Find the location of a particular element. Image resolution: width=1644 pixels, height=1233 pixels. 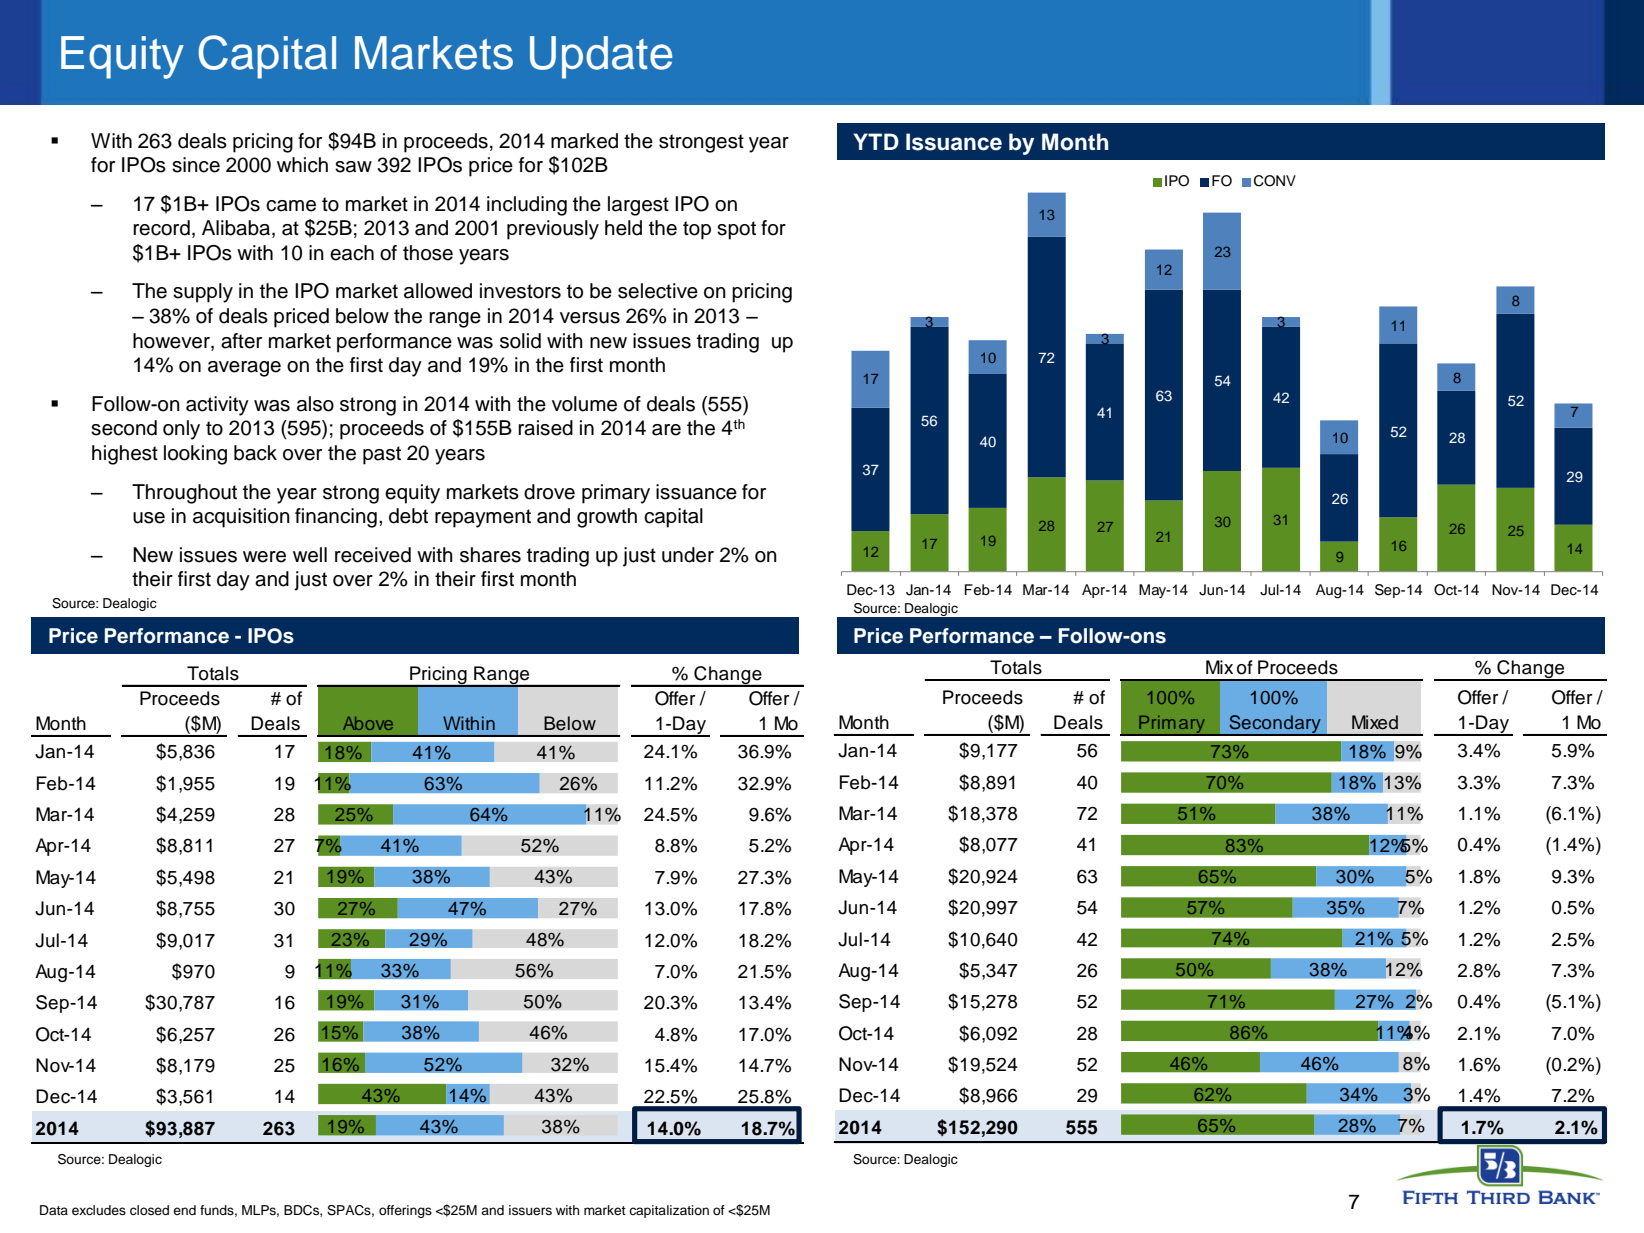

under is located at coordinates (688, 555).
